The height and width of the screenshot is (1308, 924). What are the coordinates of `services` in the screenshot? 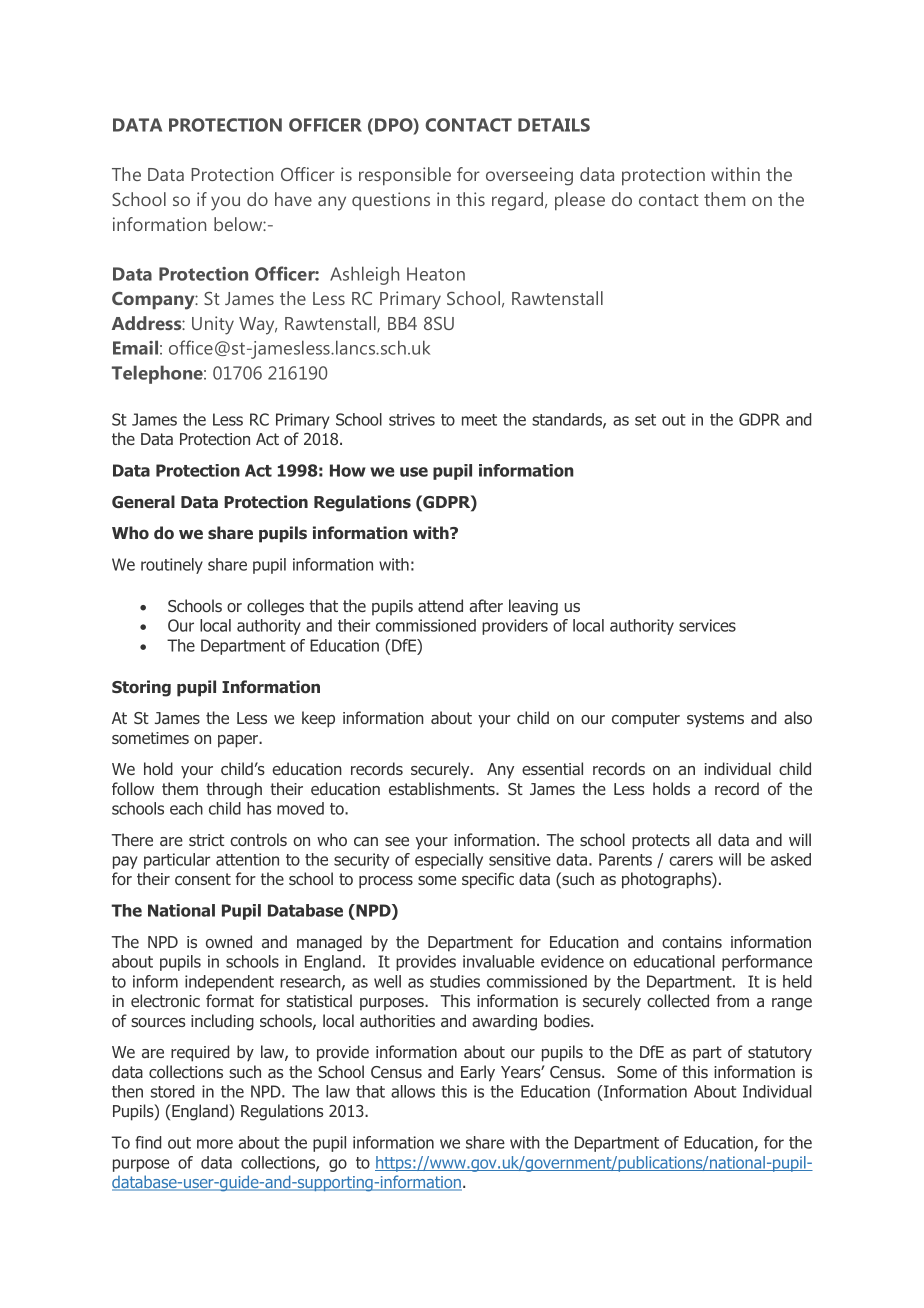 It's located at (707, 625).
